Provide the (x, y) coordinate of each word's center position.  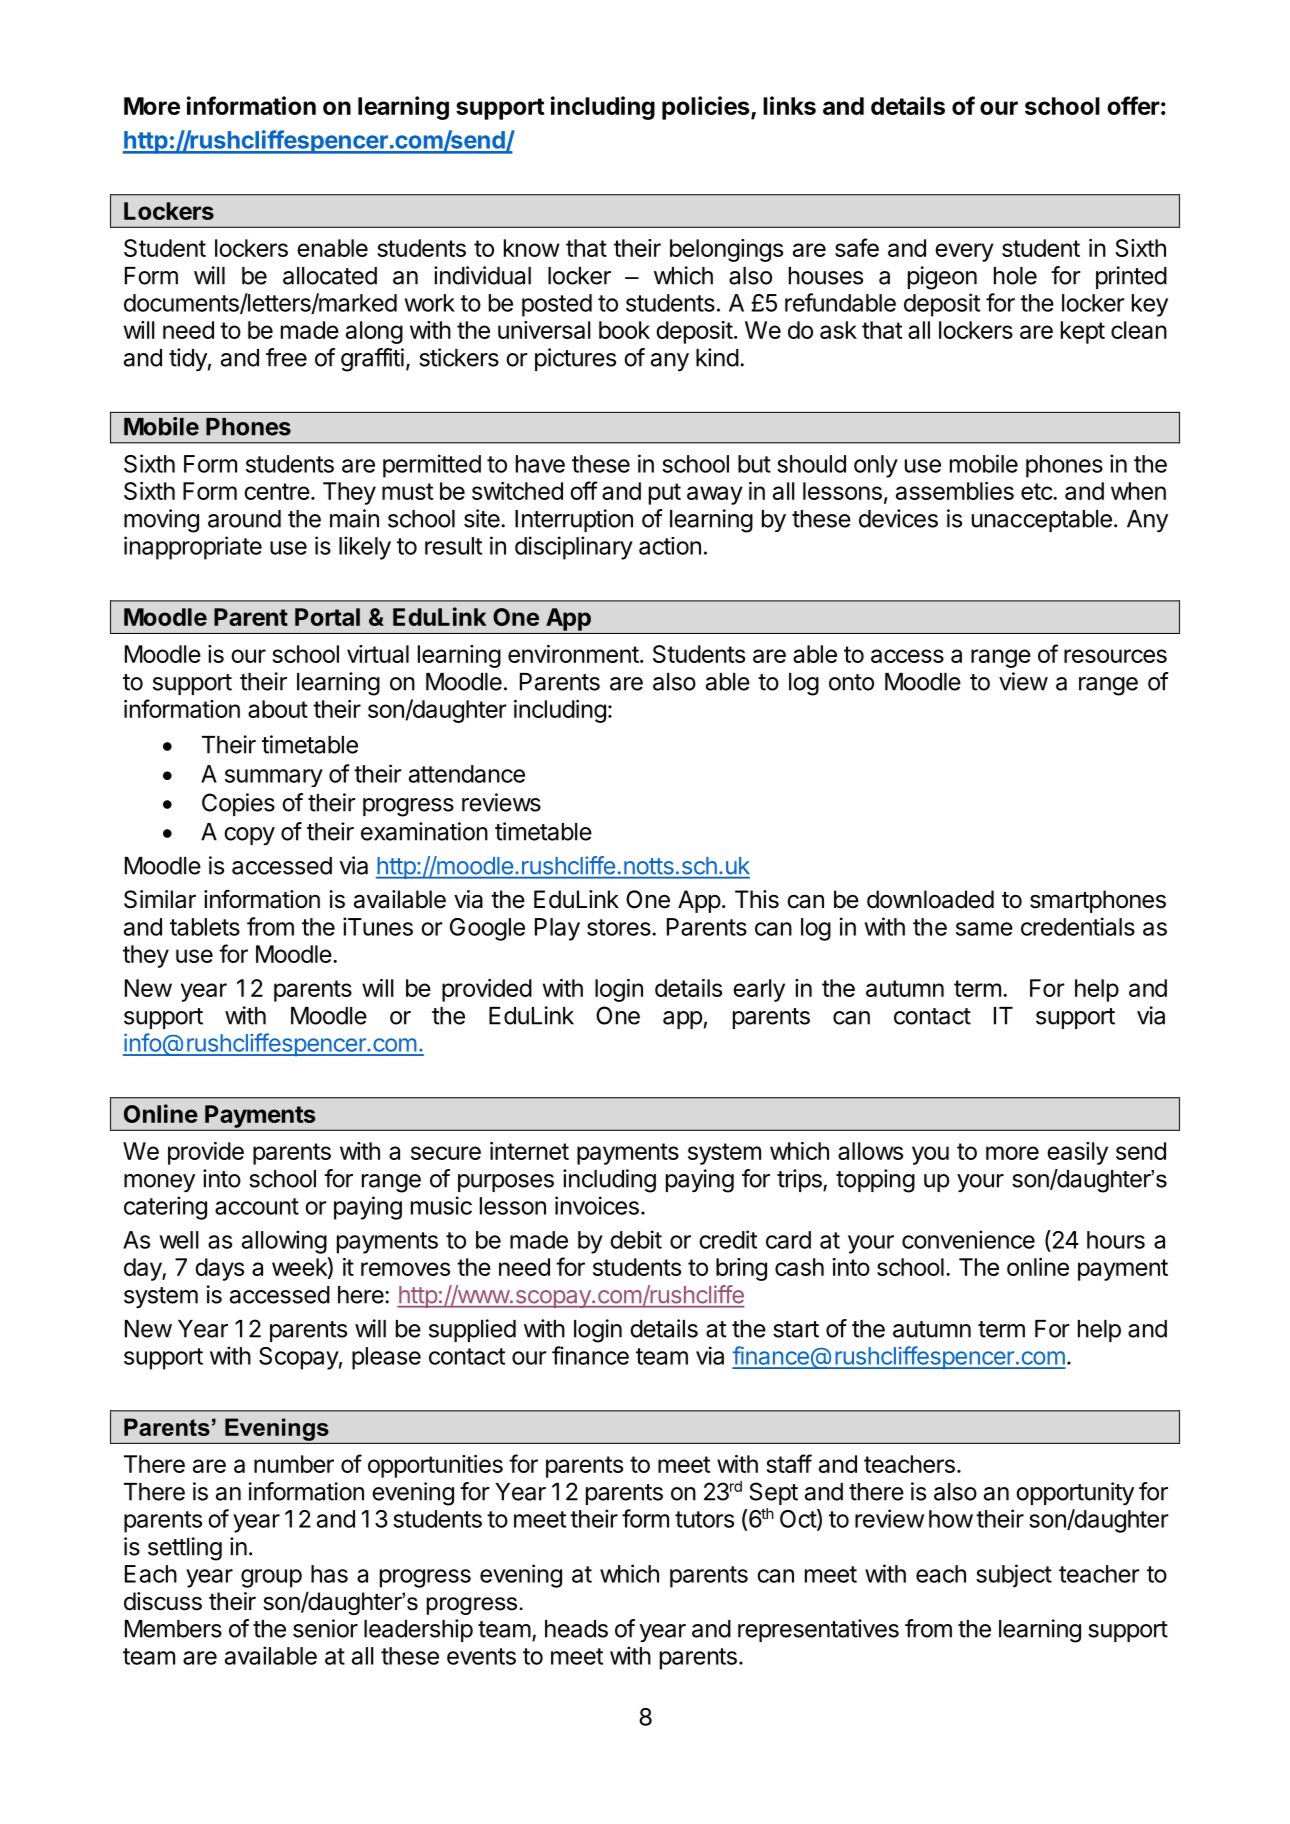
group (271, 1578)
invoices (597, 1205)
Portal (327, 617)
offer (1133, 105)
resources (1115, 656)
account (257, 1206)
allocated (330, 276)
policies (707, 108)
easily (1077, 1153)
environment (573, 654)
